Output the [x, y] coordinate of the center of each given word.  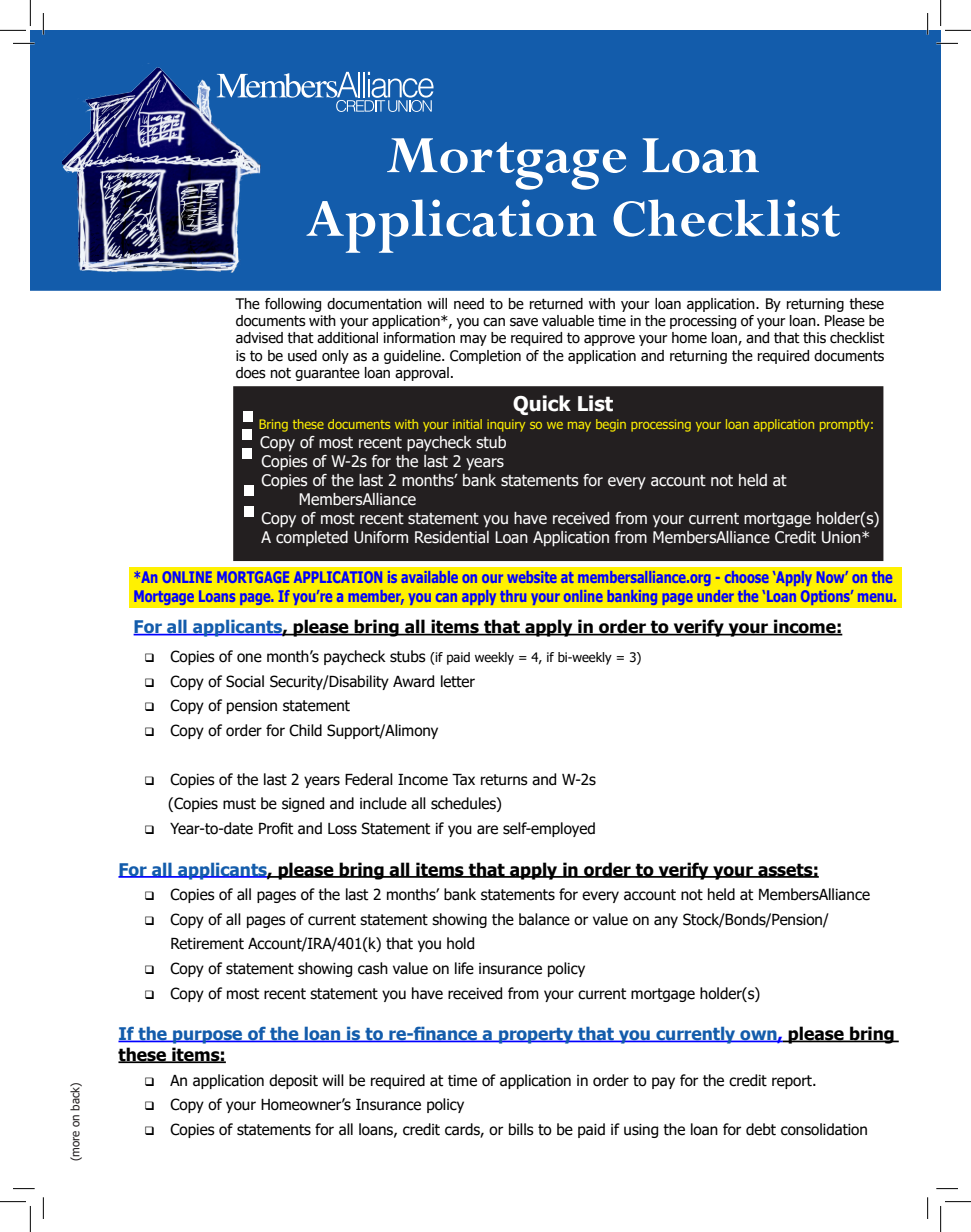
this [814, 338]
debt [761, 1129]
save [524, 322]
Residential [452, 537]
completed [312, 538]
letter [458, 681]
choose [747, 577]
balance [544, 919]
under [716, 596]
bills [521, 1129]
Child [305, 730]
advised [259, 338]
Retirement [207, 944]
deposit [293, 1081]
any [666, 922]
